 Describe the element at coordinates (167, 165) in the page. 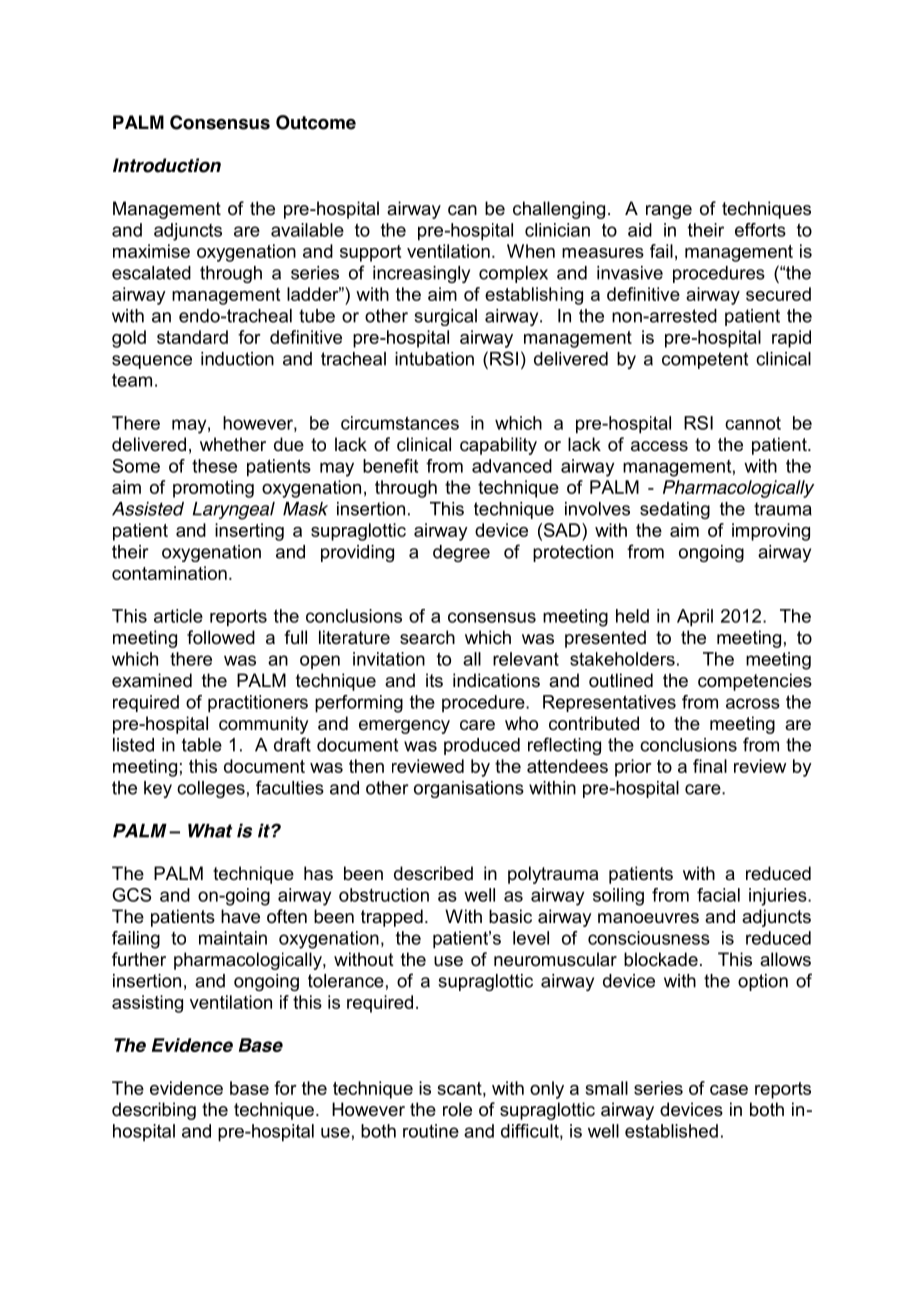

I see `Introduction` at that location.
